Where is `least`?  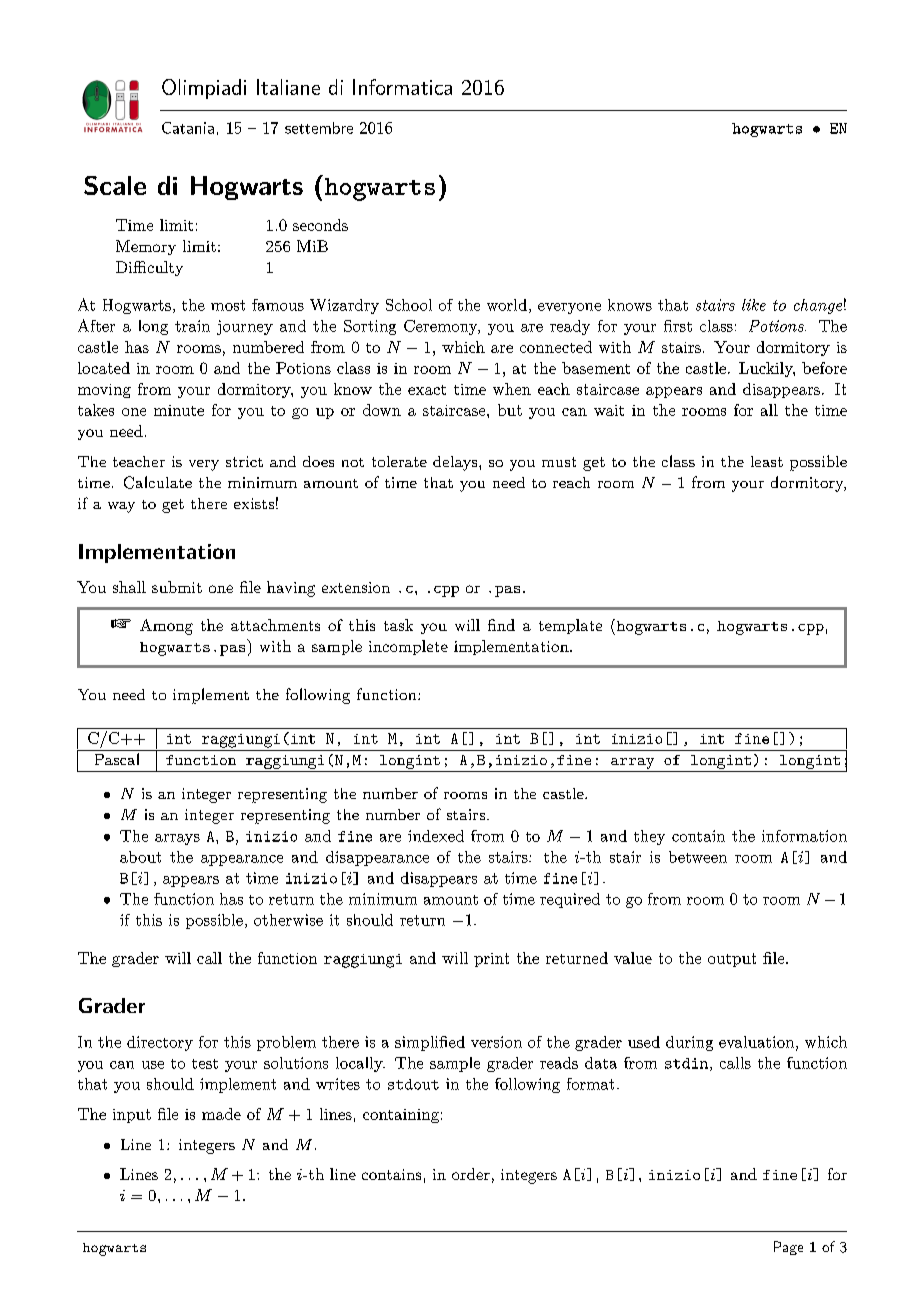
least is located at coordinates (767, 461).
